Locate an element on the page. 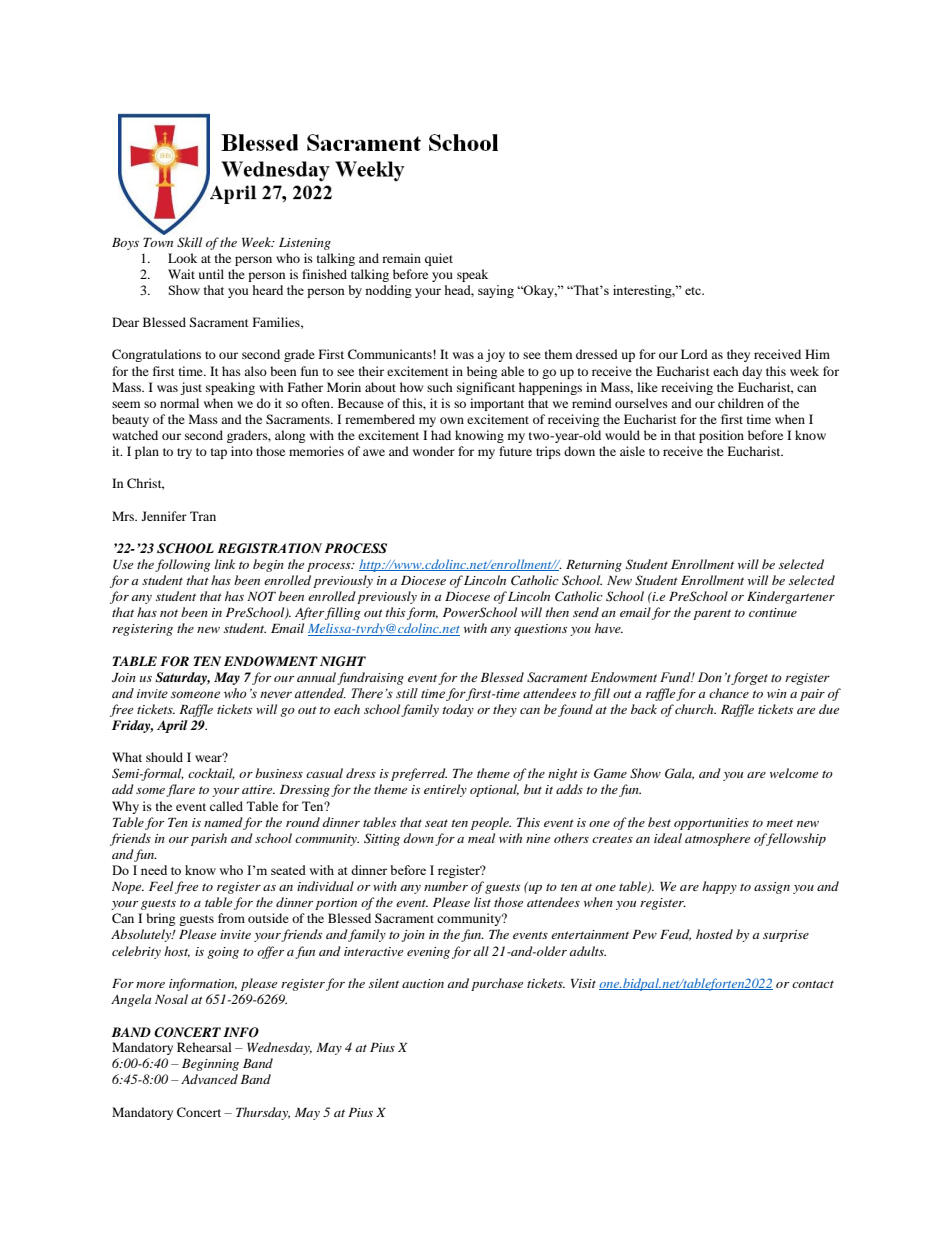 This document has width=952, height=1233. Kindergartener is located at coordinates (791, 597).
